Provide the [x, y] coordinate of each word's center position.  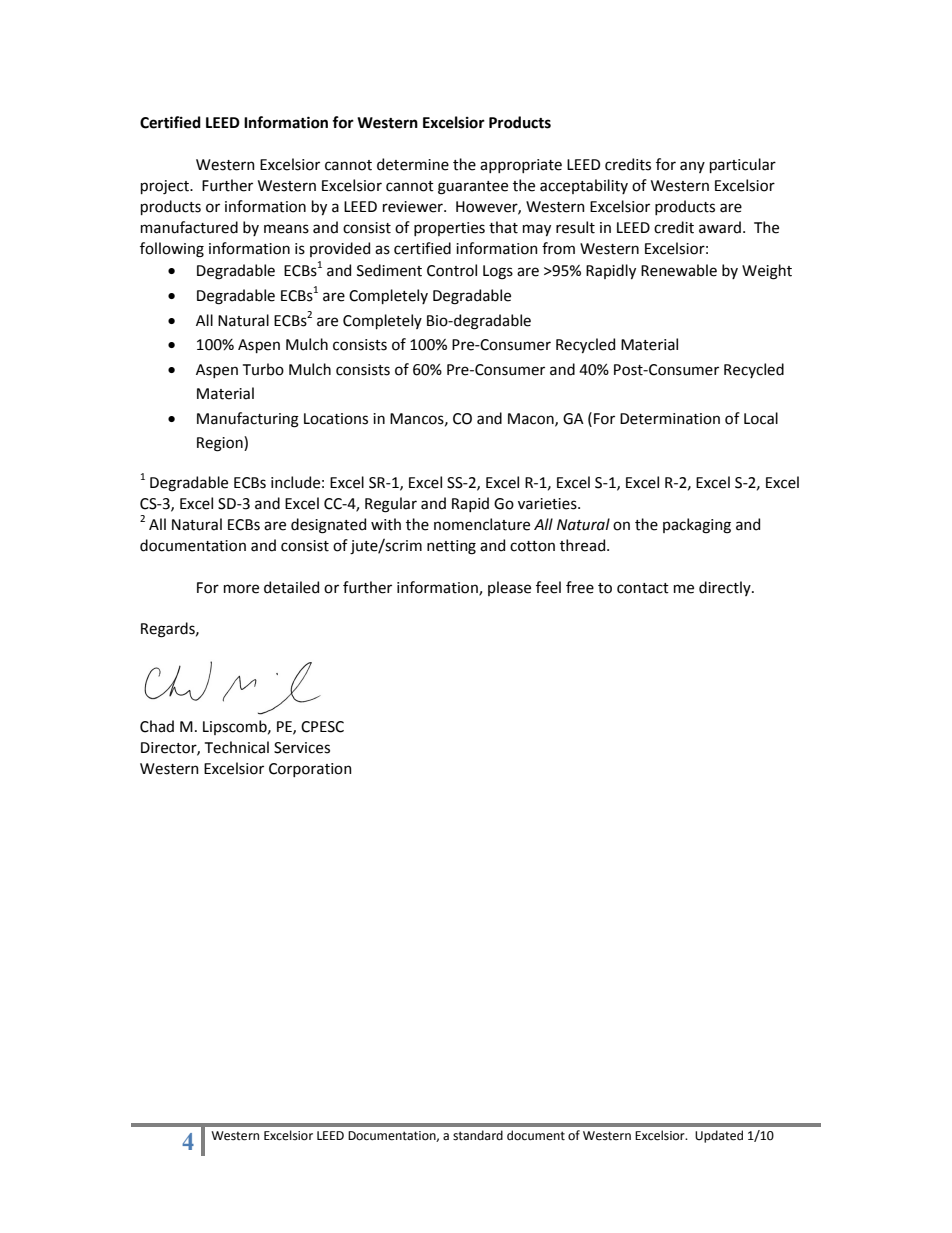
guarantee [473, 188]
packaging [697, 526]
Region [221, 444]
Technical [237, 747]
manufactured [189, 227]
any [692, 167]
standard [478, 1135]
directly [726, 588]
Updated [719, 1136]
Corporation [310, 770]
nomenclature [482, 524]
